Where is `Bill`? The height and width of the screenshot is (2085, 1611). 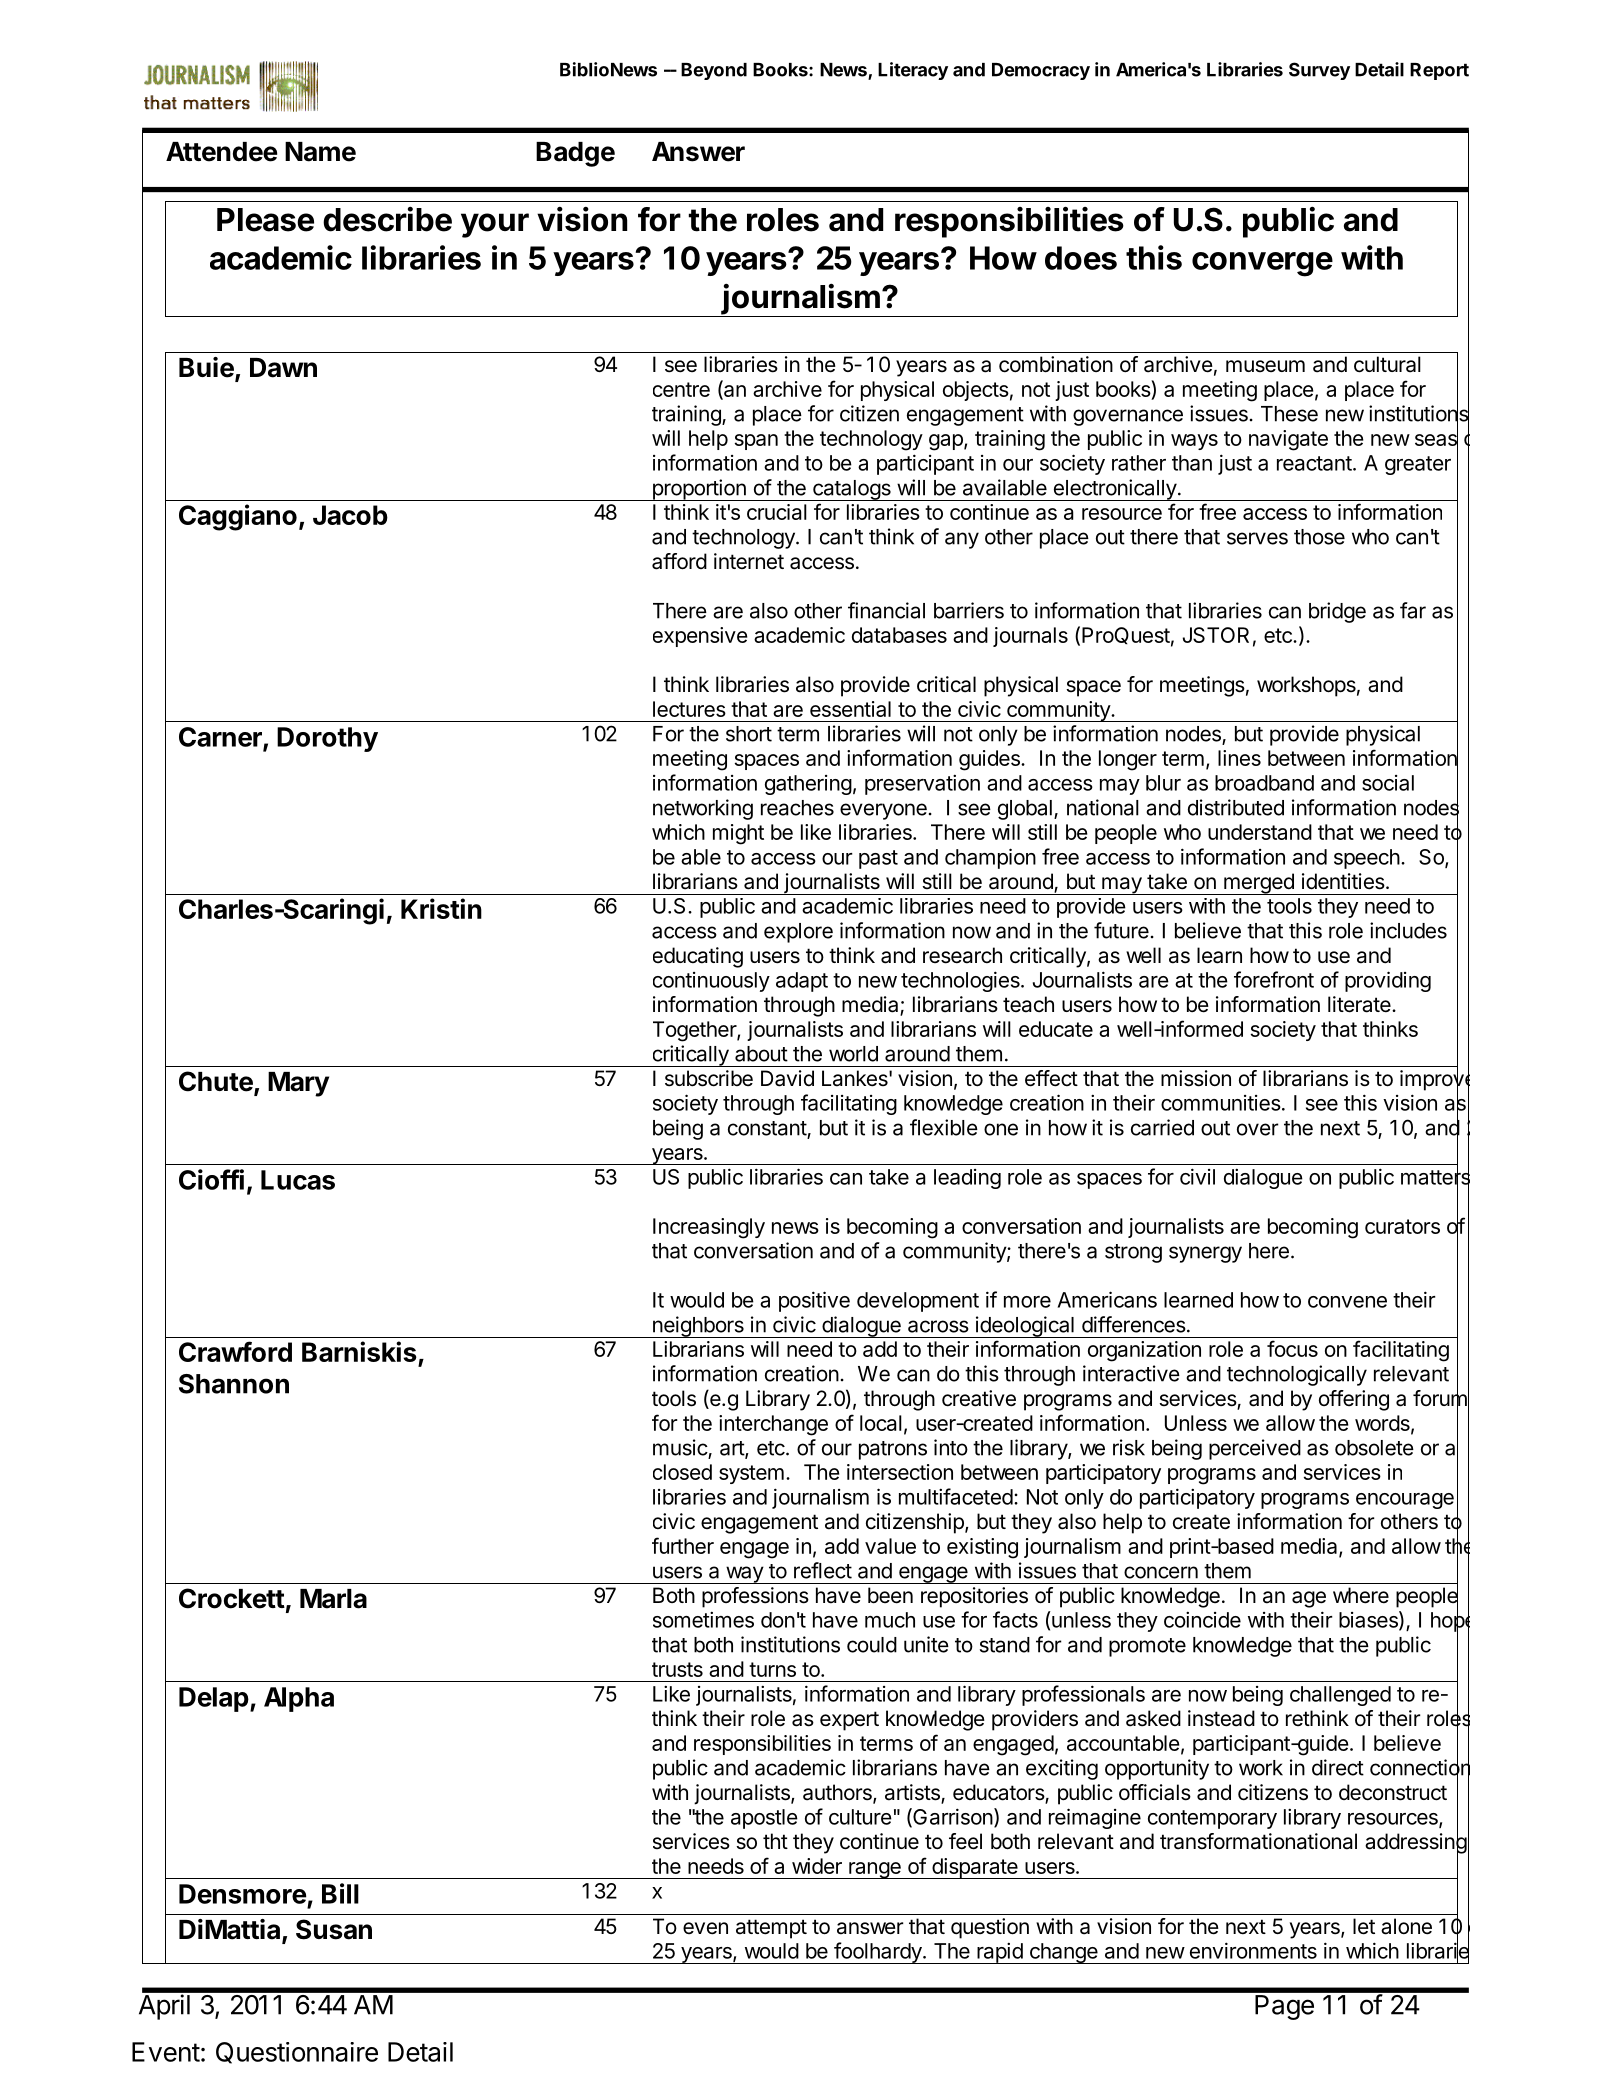
Bill is located at coordinates (340, 1893).
